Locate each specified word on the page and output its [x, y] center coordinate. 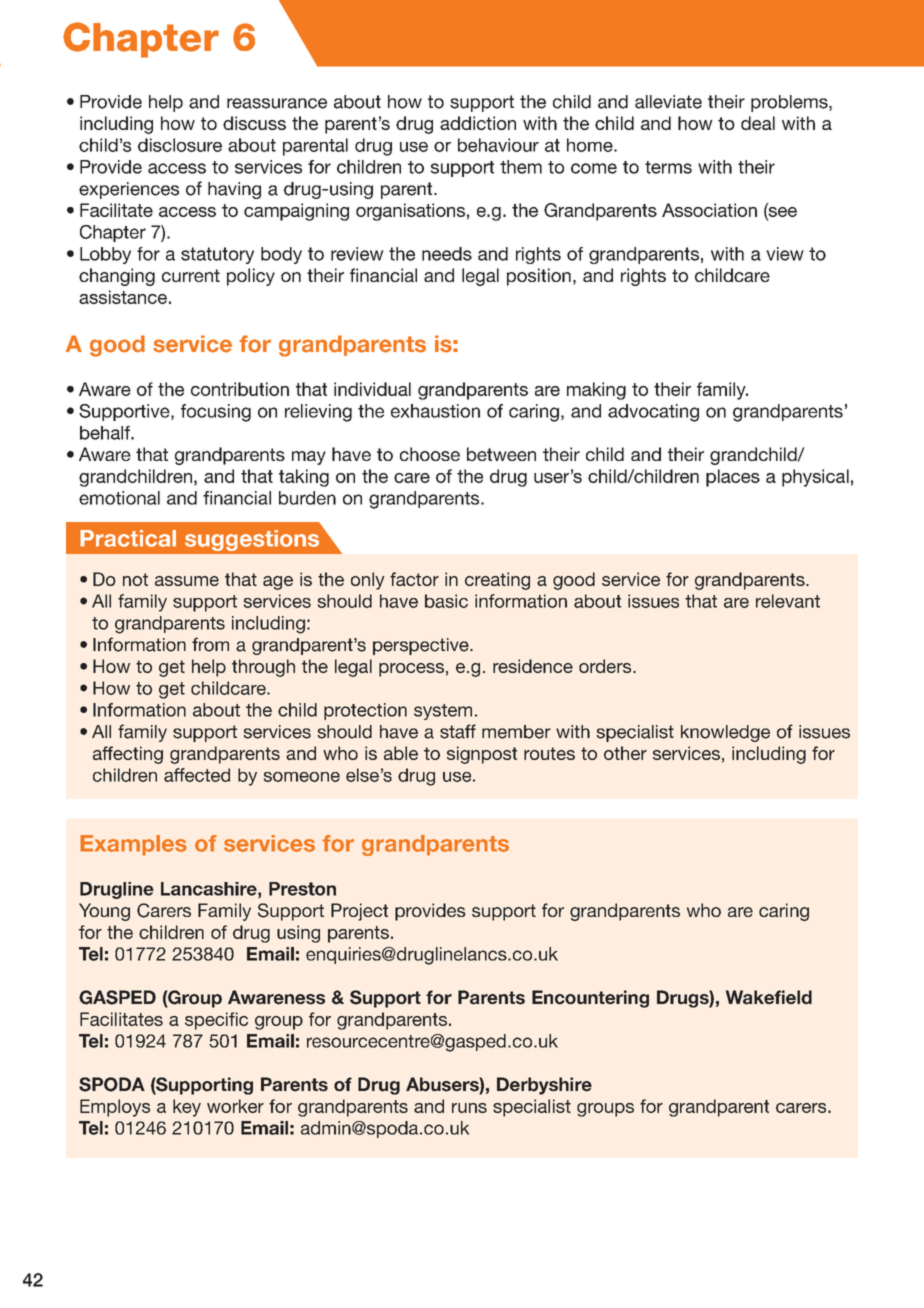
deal [758, 123]
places [733, 478]
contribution [240, 389]
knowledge [725, 733]
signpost [482, 755]
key [187, 1108]
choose [430, 454]
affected [197, 775]
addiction [478, 123]
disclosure [180, 145]
